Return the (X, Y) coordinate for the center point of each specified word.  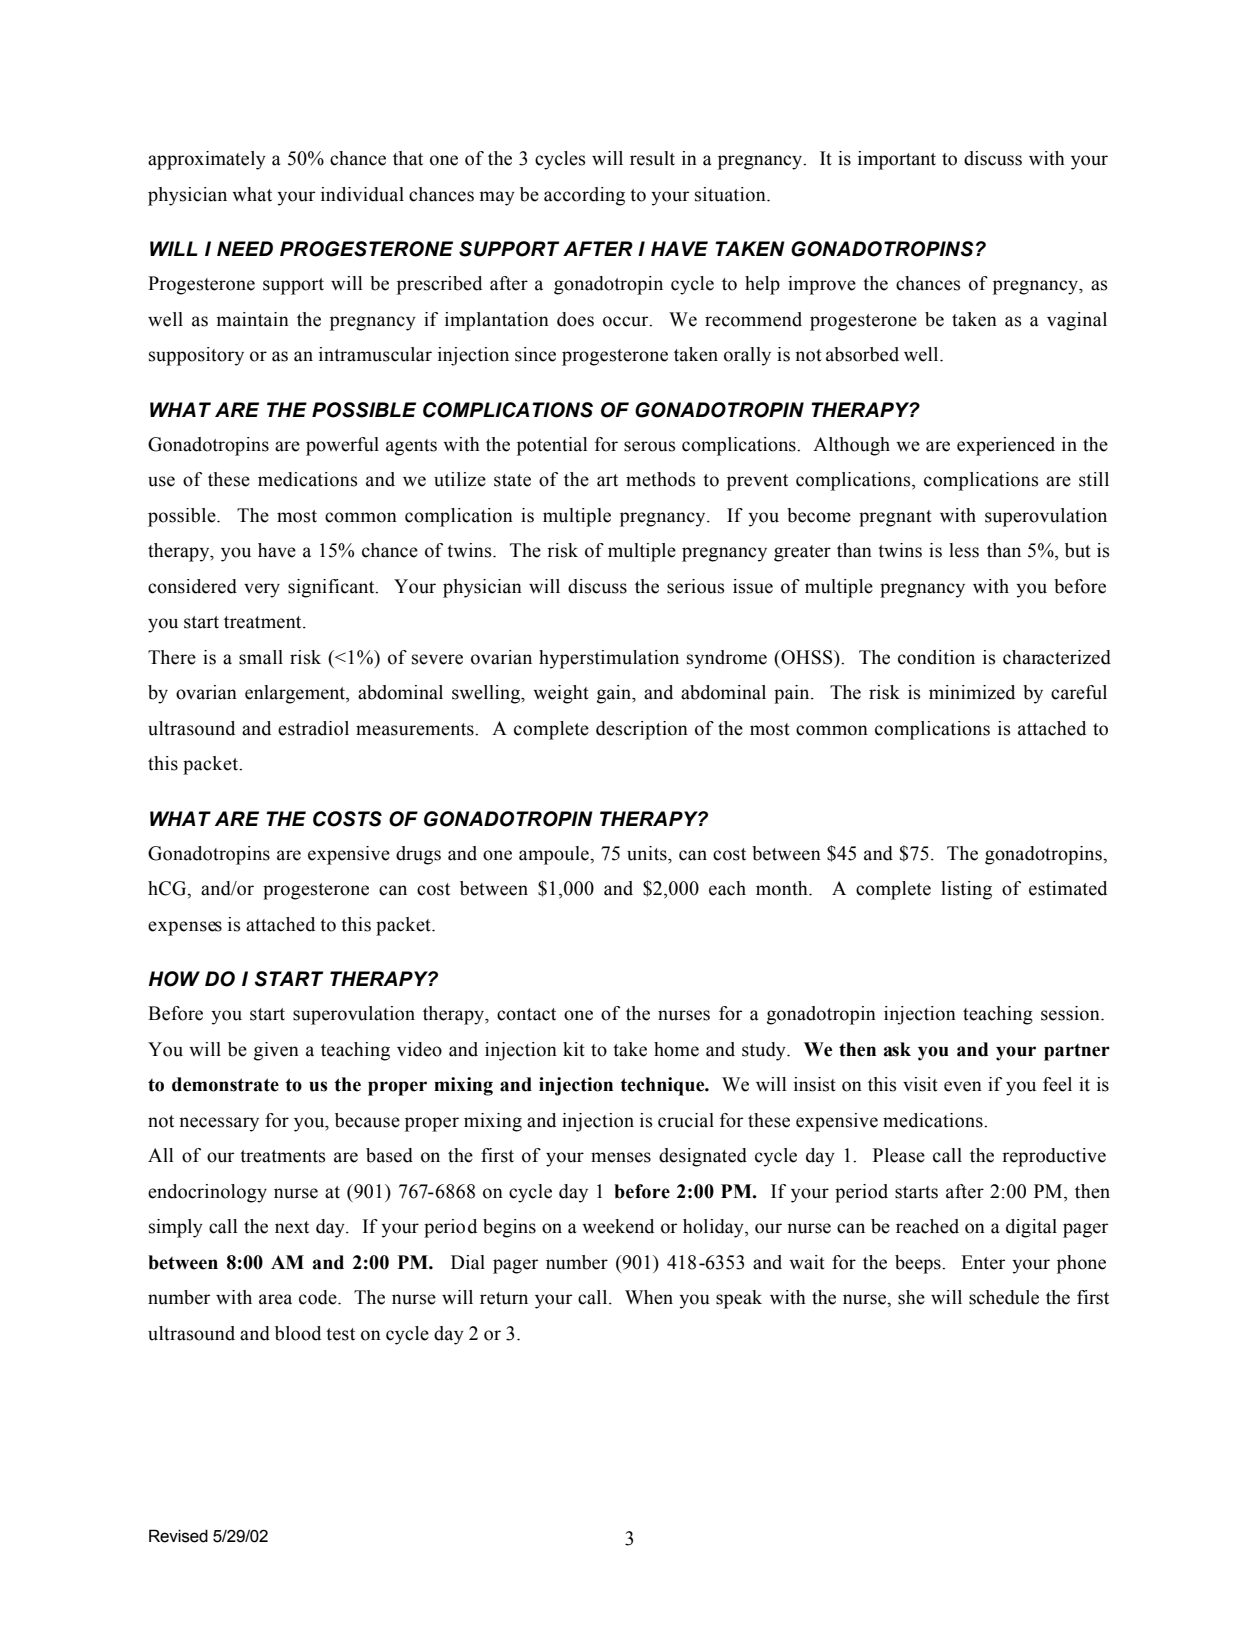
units (648, 853)
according (584, 196)
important (897, 160)
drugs (418, 855)
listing (966, 890)
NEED (245, 248)
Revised (178, 1536)
